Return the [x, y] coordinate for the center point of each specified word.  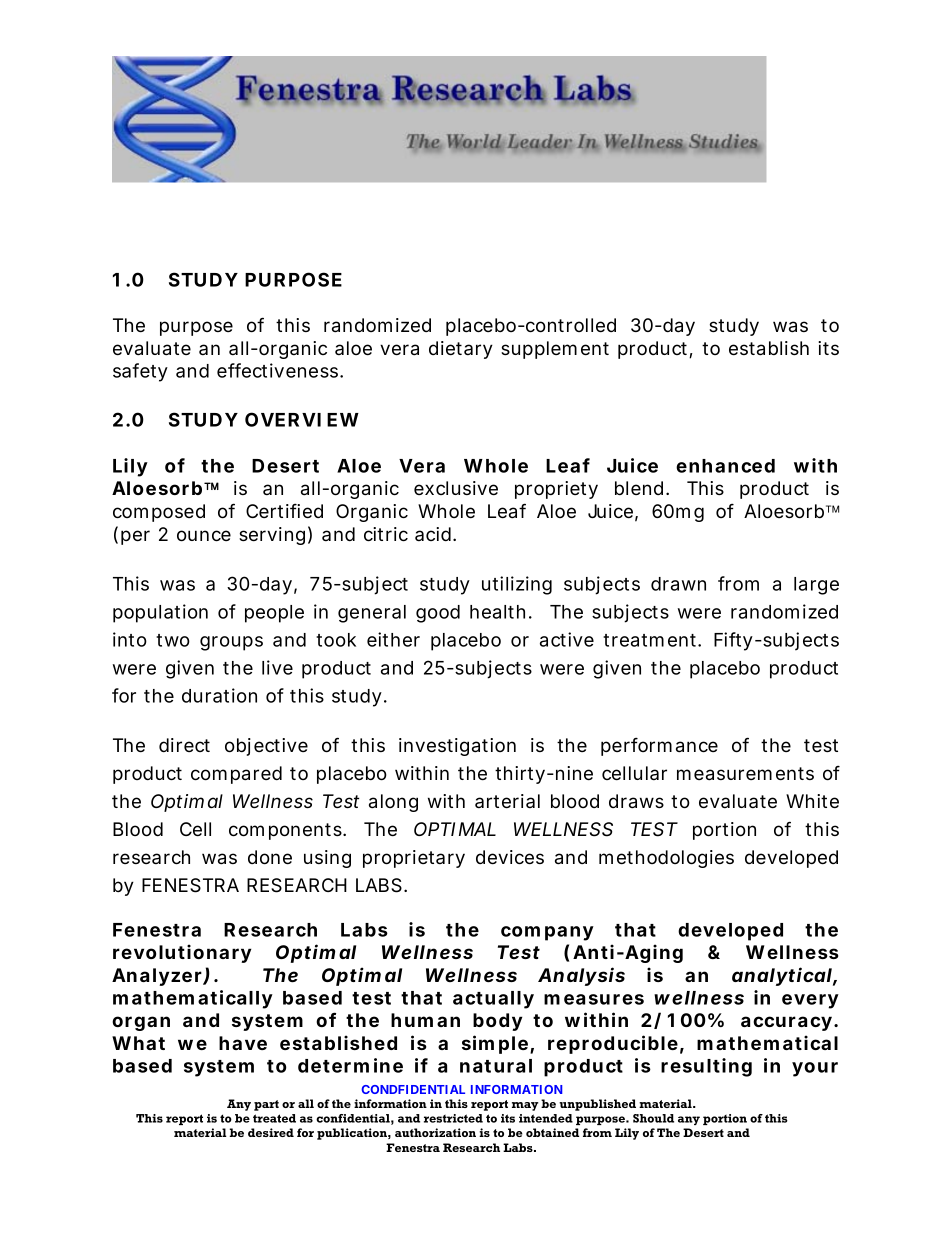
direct [184, 745]
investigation [457, 747]
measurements [745, 774]
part [266, 1105]
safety [140, 372]
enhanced [725, 466]
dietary [461, 350]
